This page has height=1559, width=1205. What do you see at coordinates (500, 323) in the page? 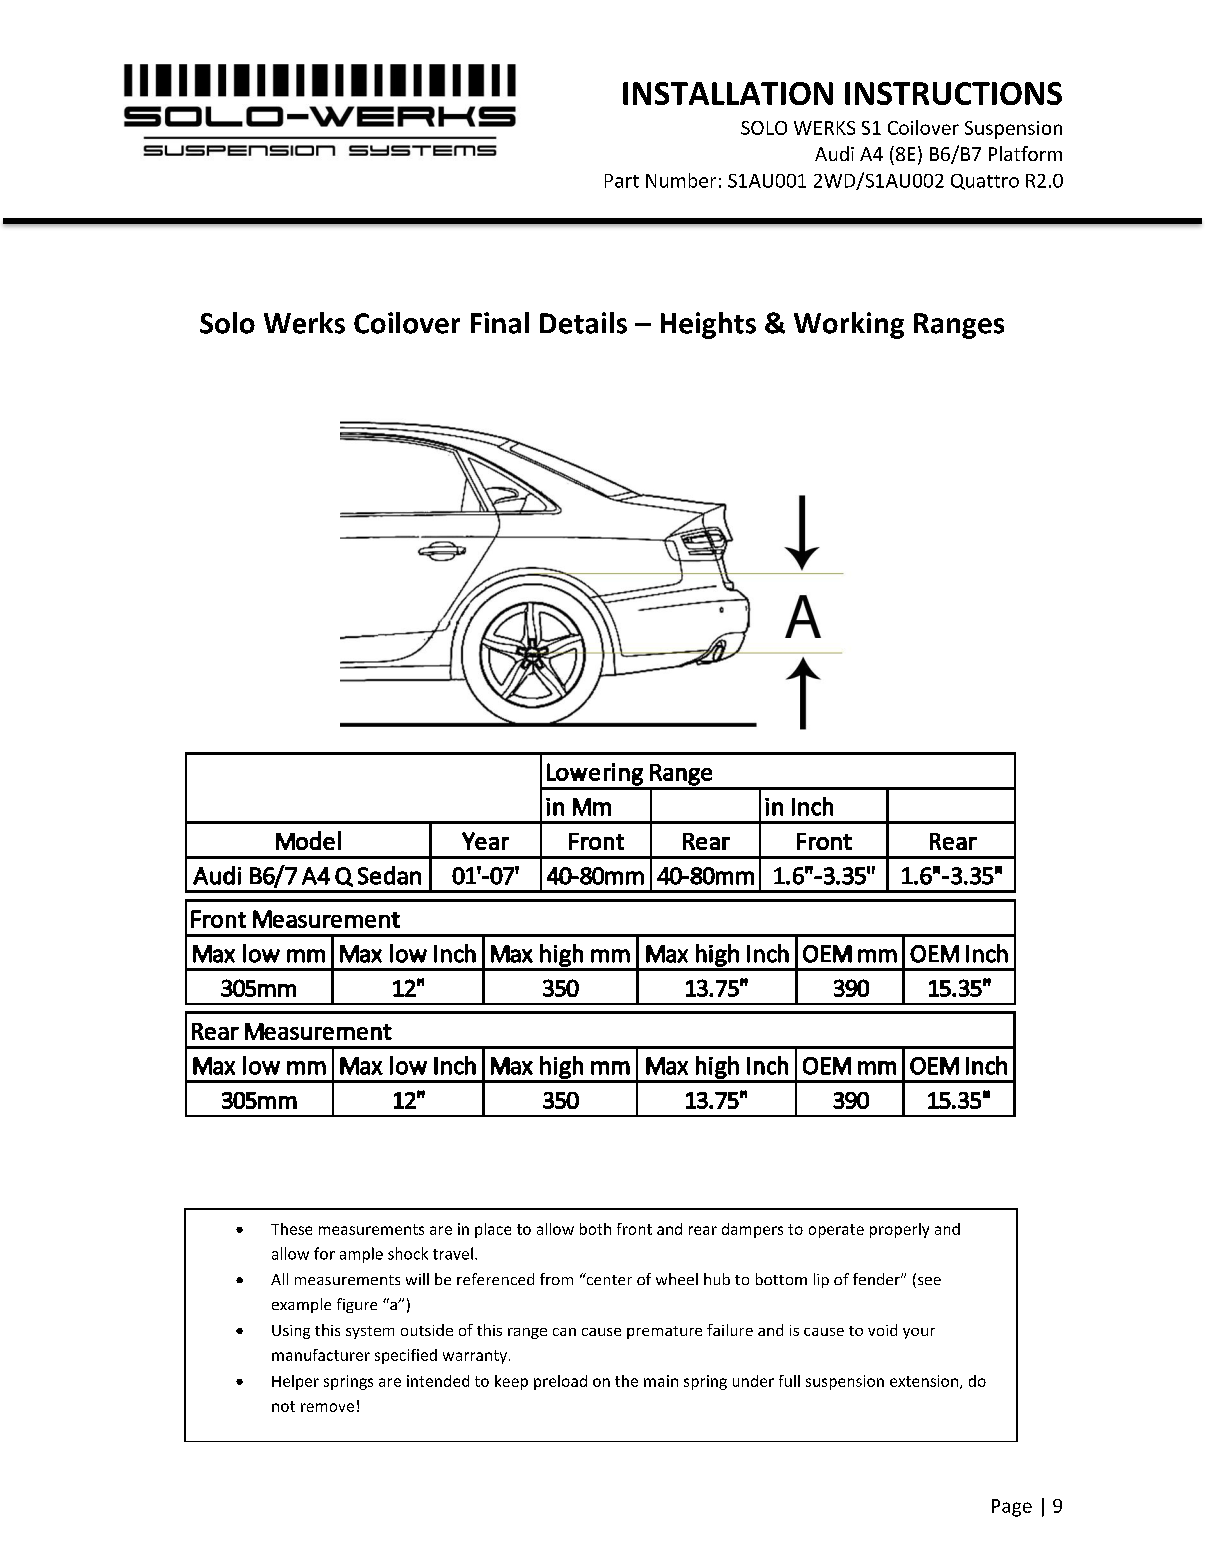
I see `Final` at bounding box center [500, 323].
